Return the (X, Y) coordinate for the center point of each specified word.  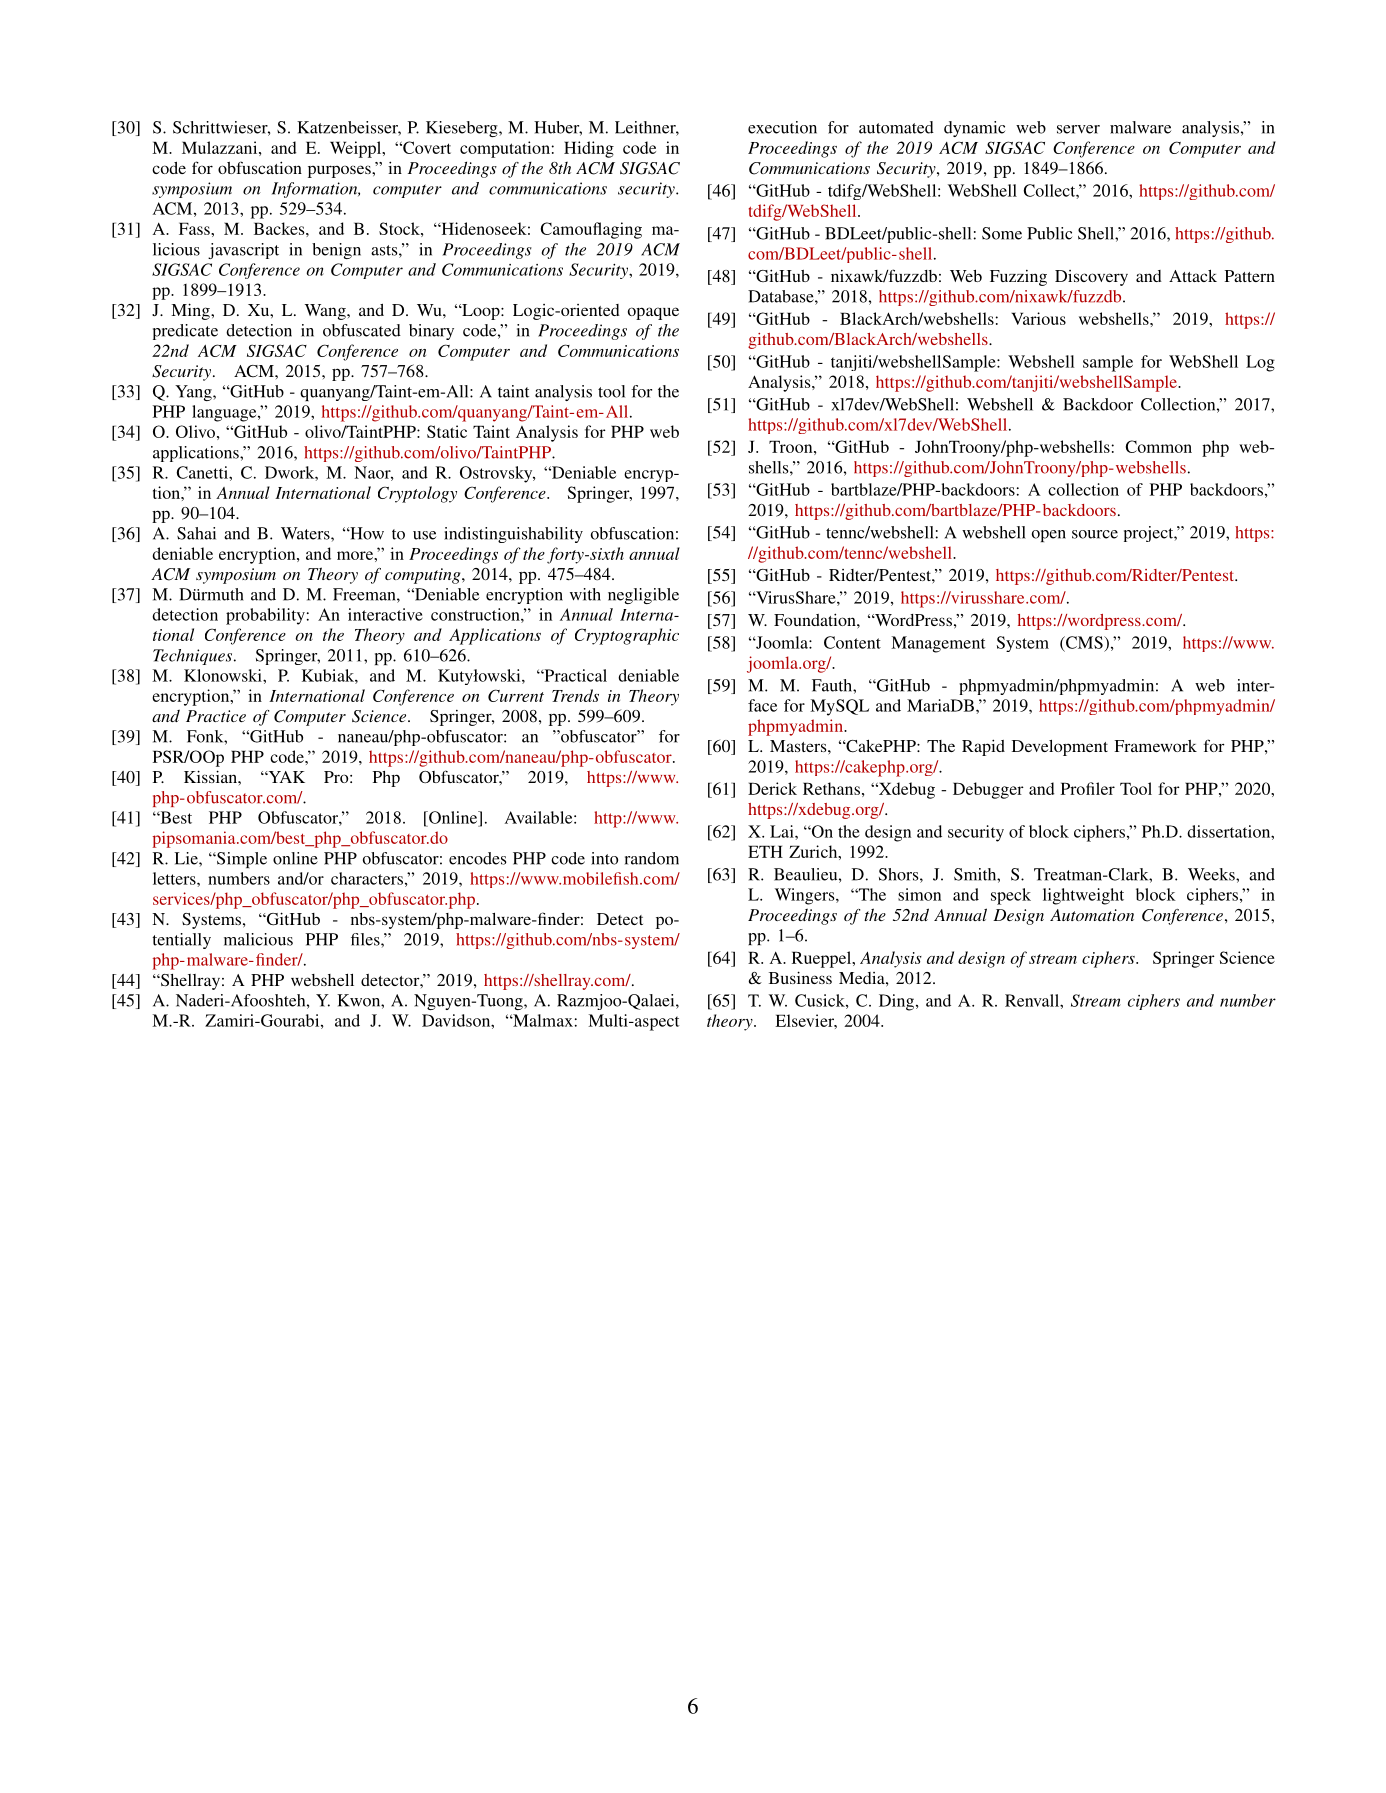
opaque (653, 313)
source (1095, 534)
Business (800, 977)
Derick (772, 788)
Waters (306, 533)
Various (1038, 318)
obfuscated (362, 330)
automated (896, 127)
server (1078, 129)
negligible (643, 596)
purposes (340, 171)
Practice (216, 716)
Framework (1155, 746)
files (366, 939)
